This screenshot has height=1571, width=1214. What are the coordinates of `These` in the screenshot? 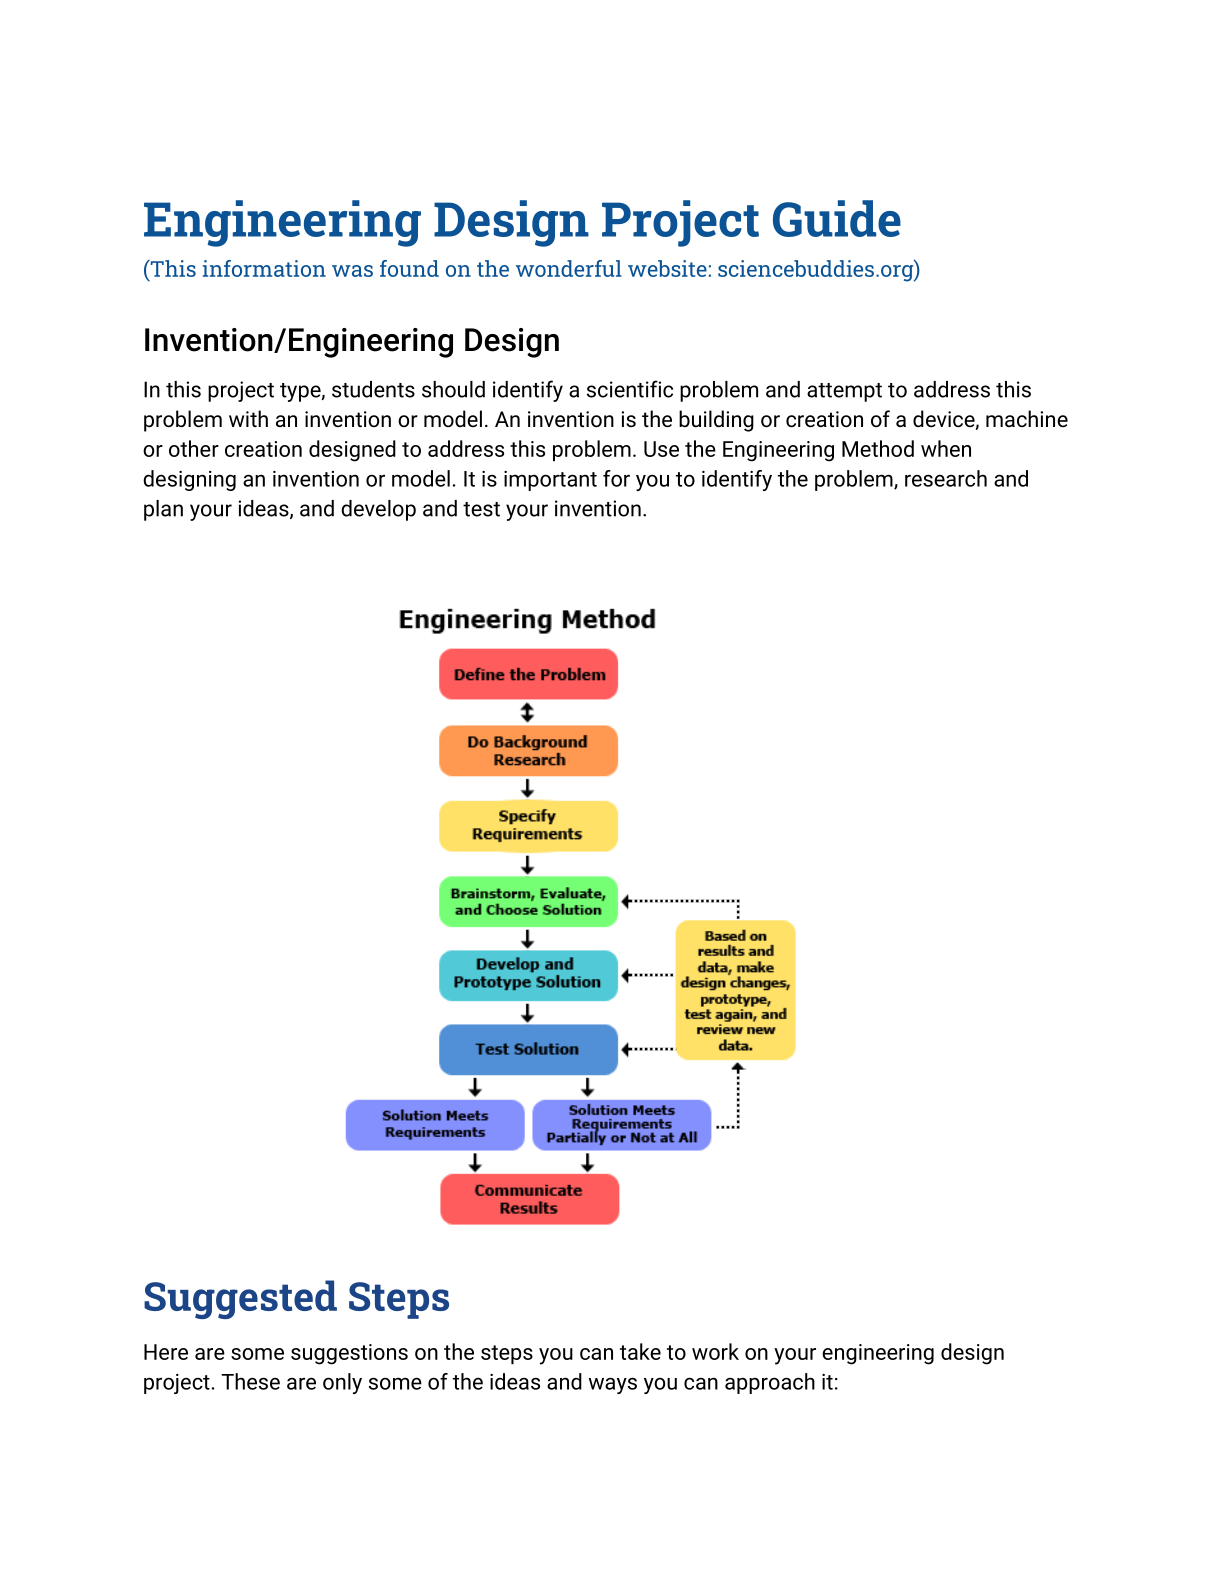 It's located at (250, 1381).
